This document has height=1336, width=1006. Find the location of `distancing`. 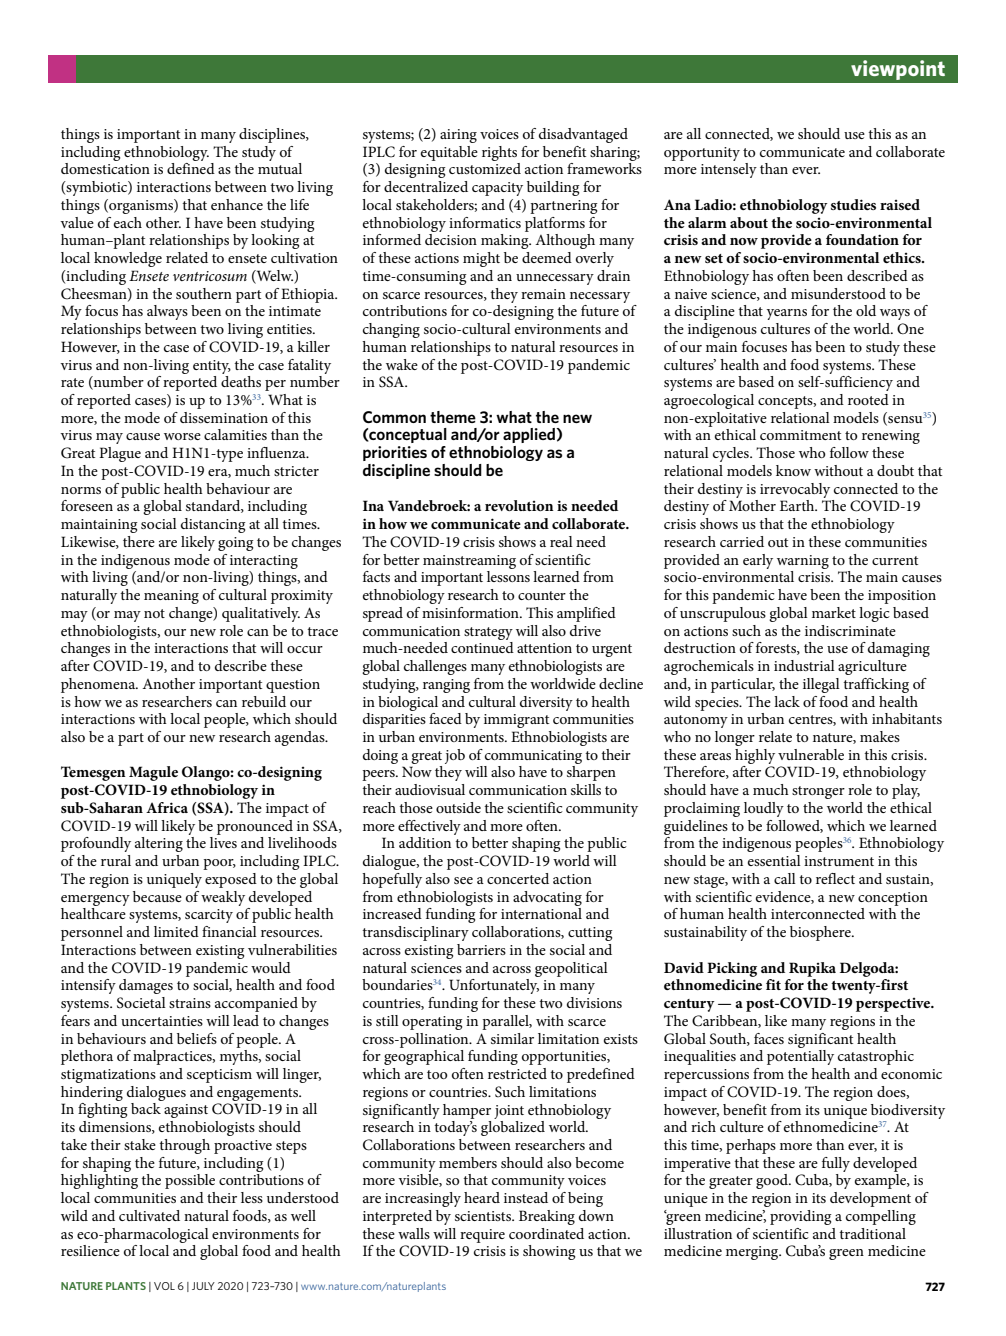

distancing is located at coordinates (213, 525).
